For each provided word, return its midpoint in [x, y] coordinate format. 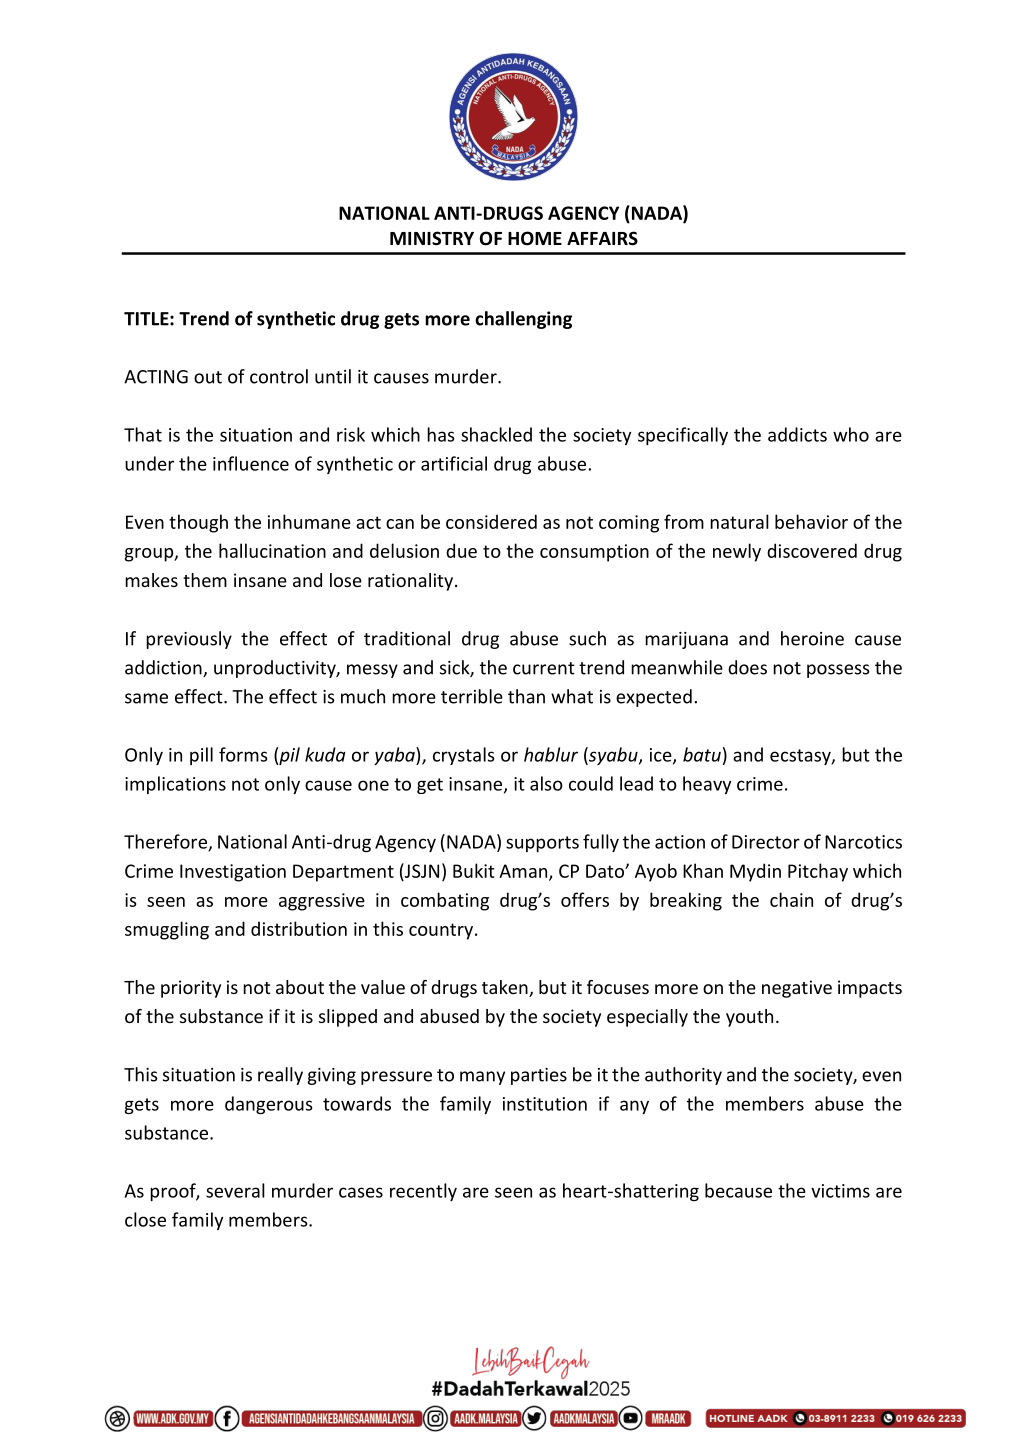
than [526, 696]
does [747, 667]
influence [251, 463]
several [235, 1190]
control [279, 376]
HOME [535, 238]
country [442, 931]
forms [243, 754]
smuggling [167, 930]
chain [791, 899]
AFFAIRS [602, 238]
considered [491, 521]
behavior [811, 521]
